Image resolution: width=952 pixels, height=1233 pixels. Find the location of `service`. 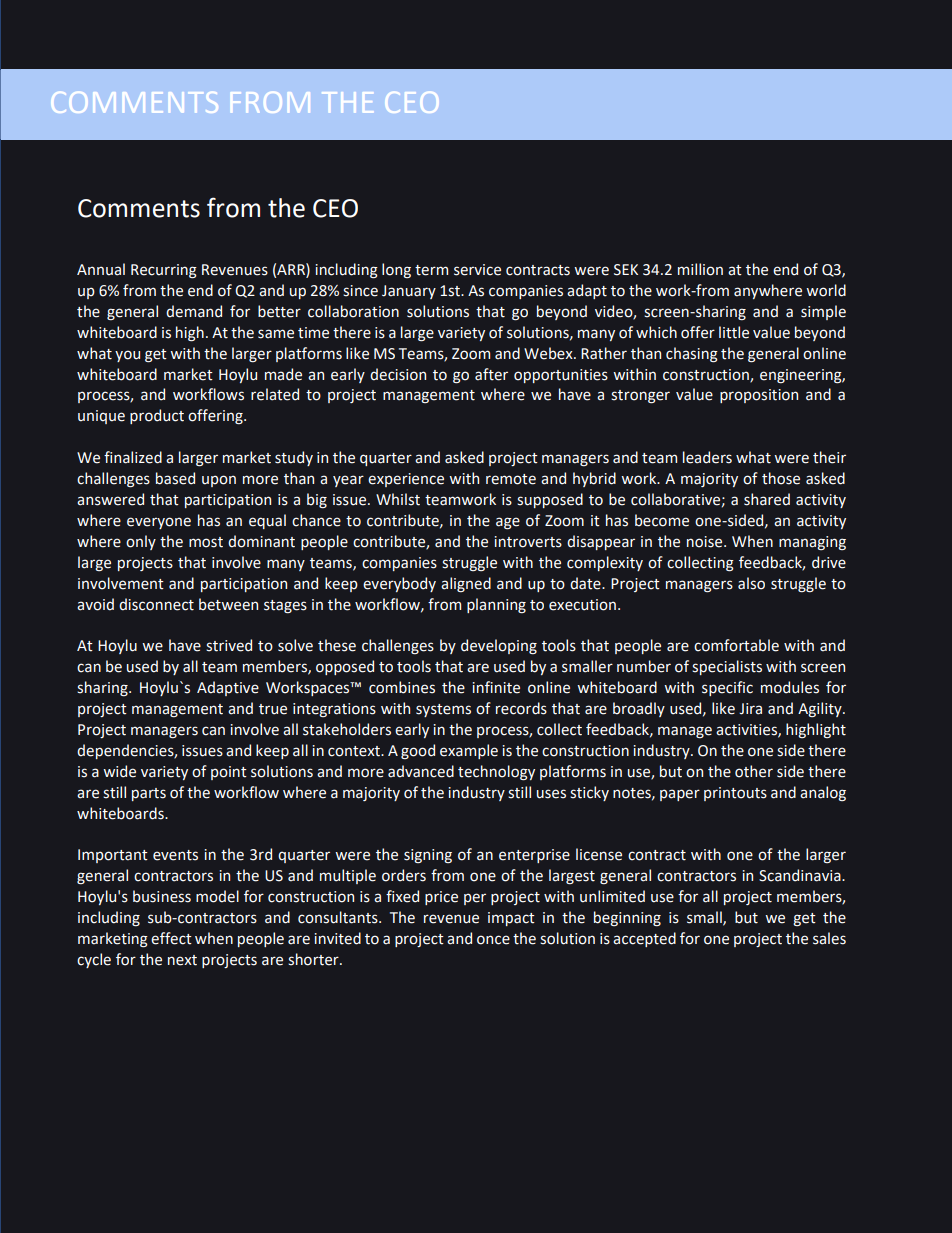

service is located at coordinates (477, 270).
